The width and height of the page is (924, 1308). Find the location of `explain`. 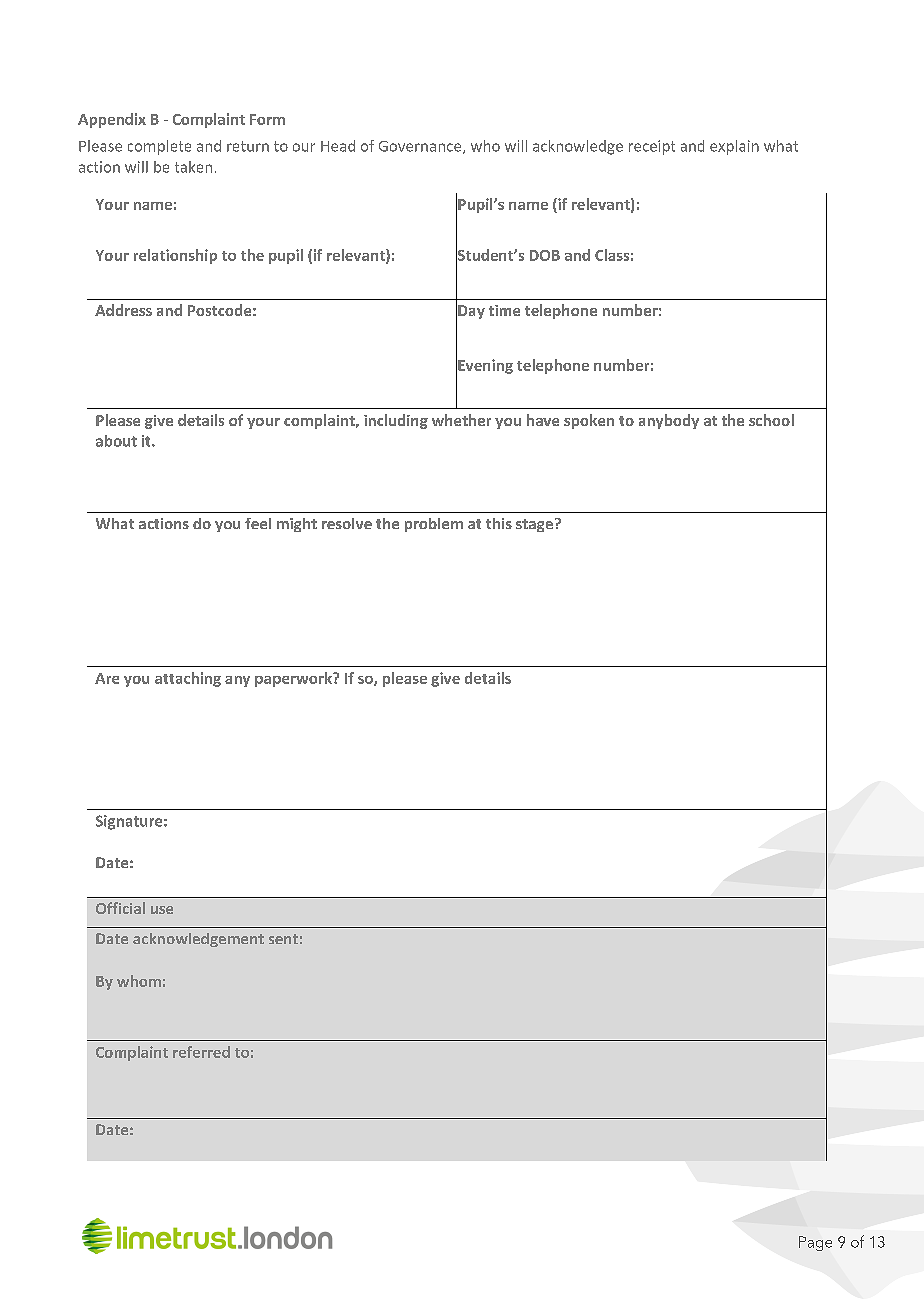

explain is located at coordinates (734, 147).
